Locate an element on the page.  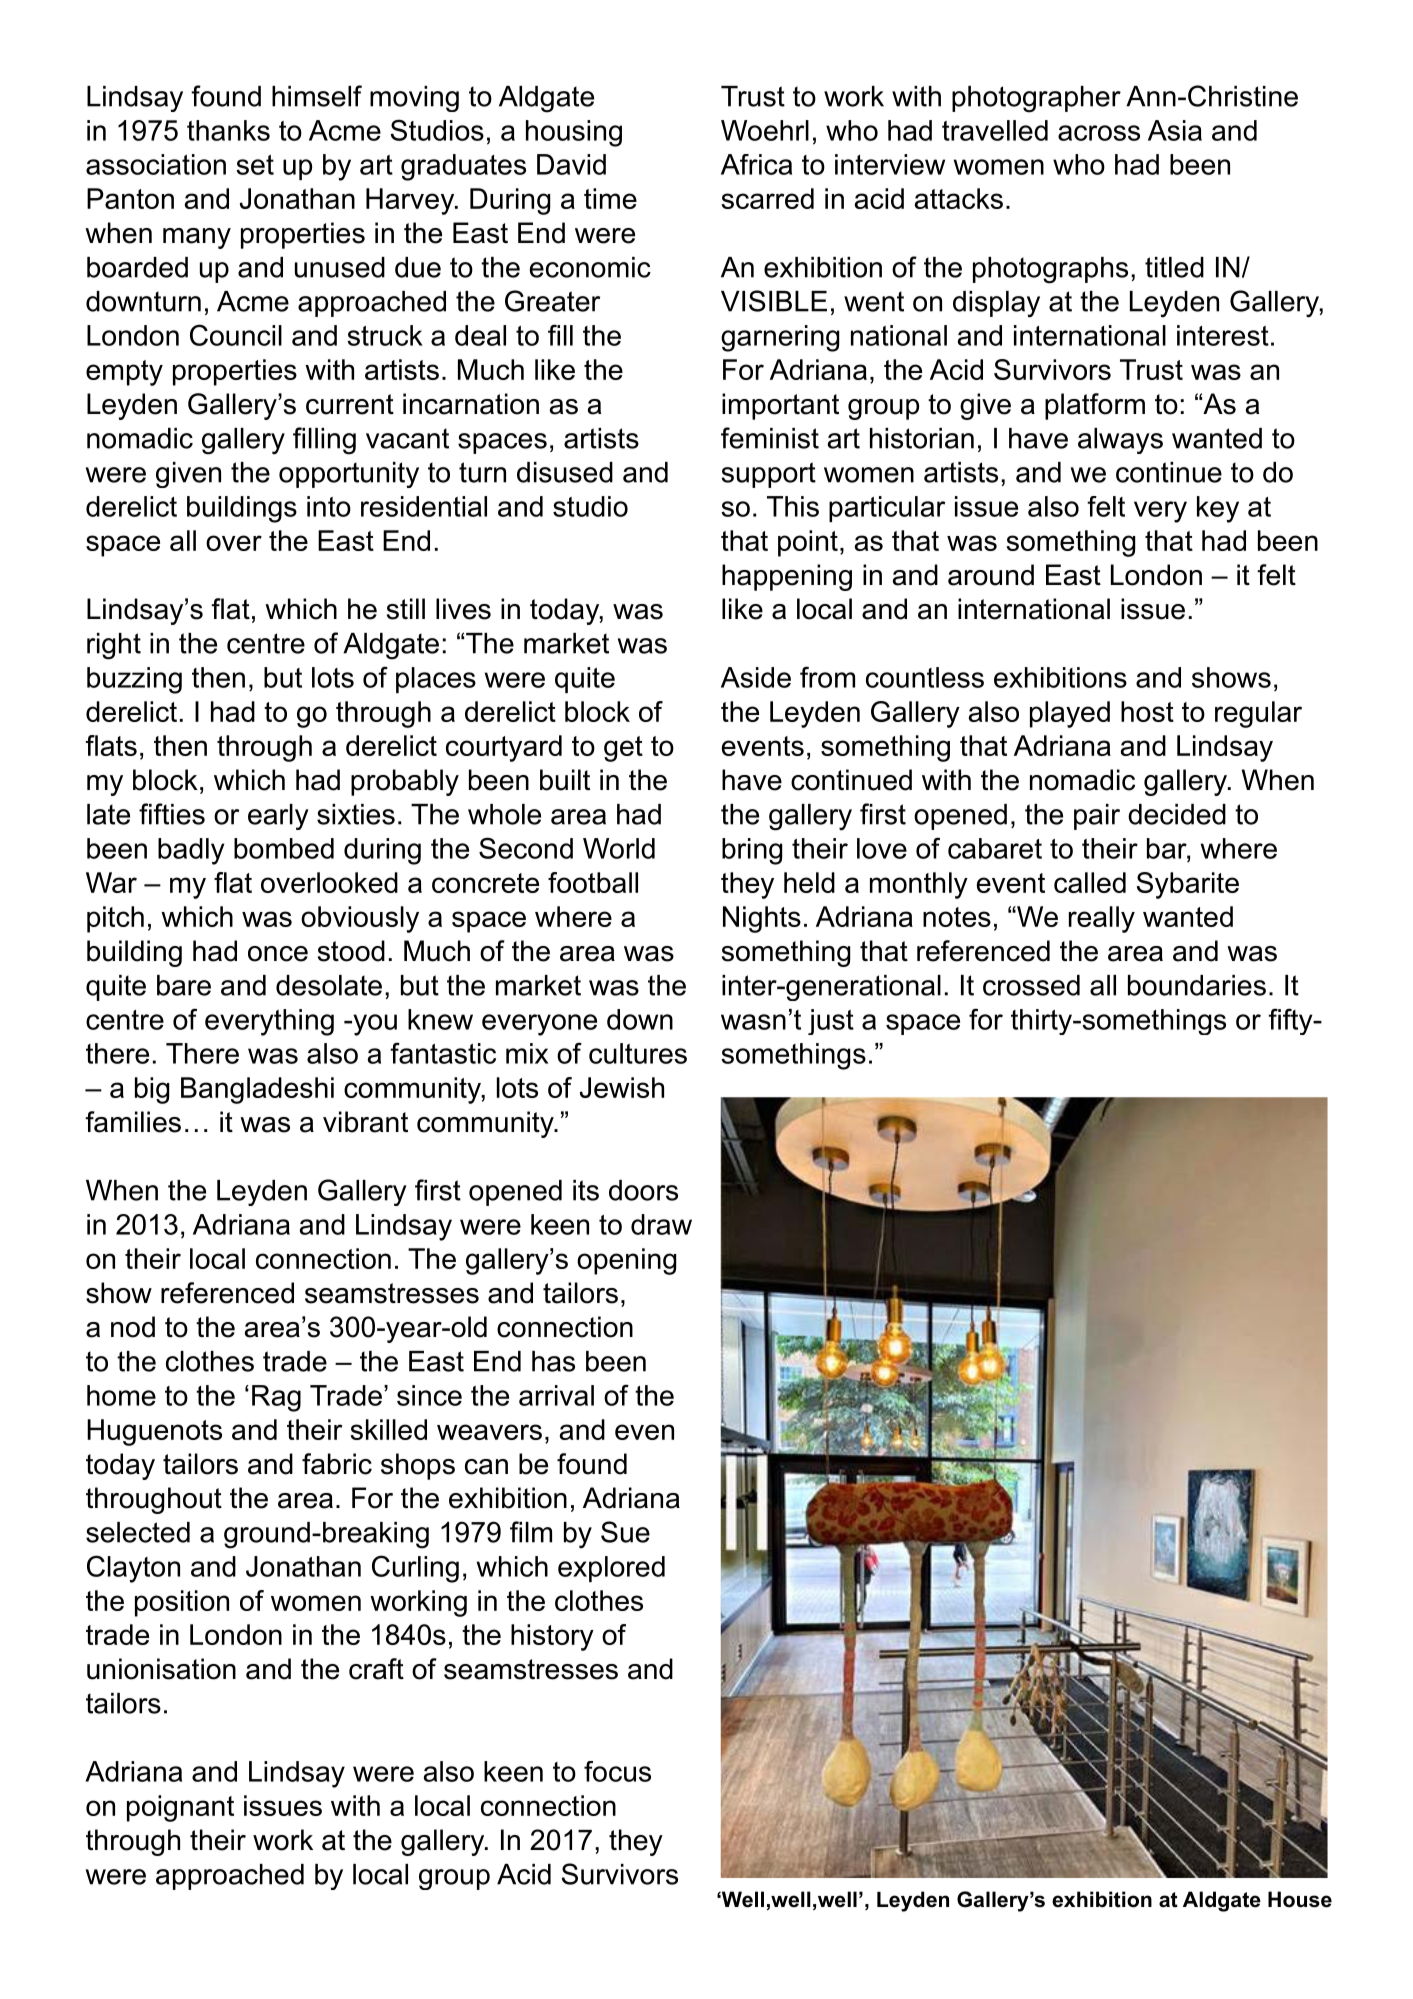
opening is located at coordinates (626, 1261).
